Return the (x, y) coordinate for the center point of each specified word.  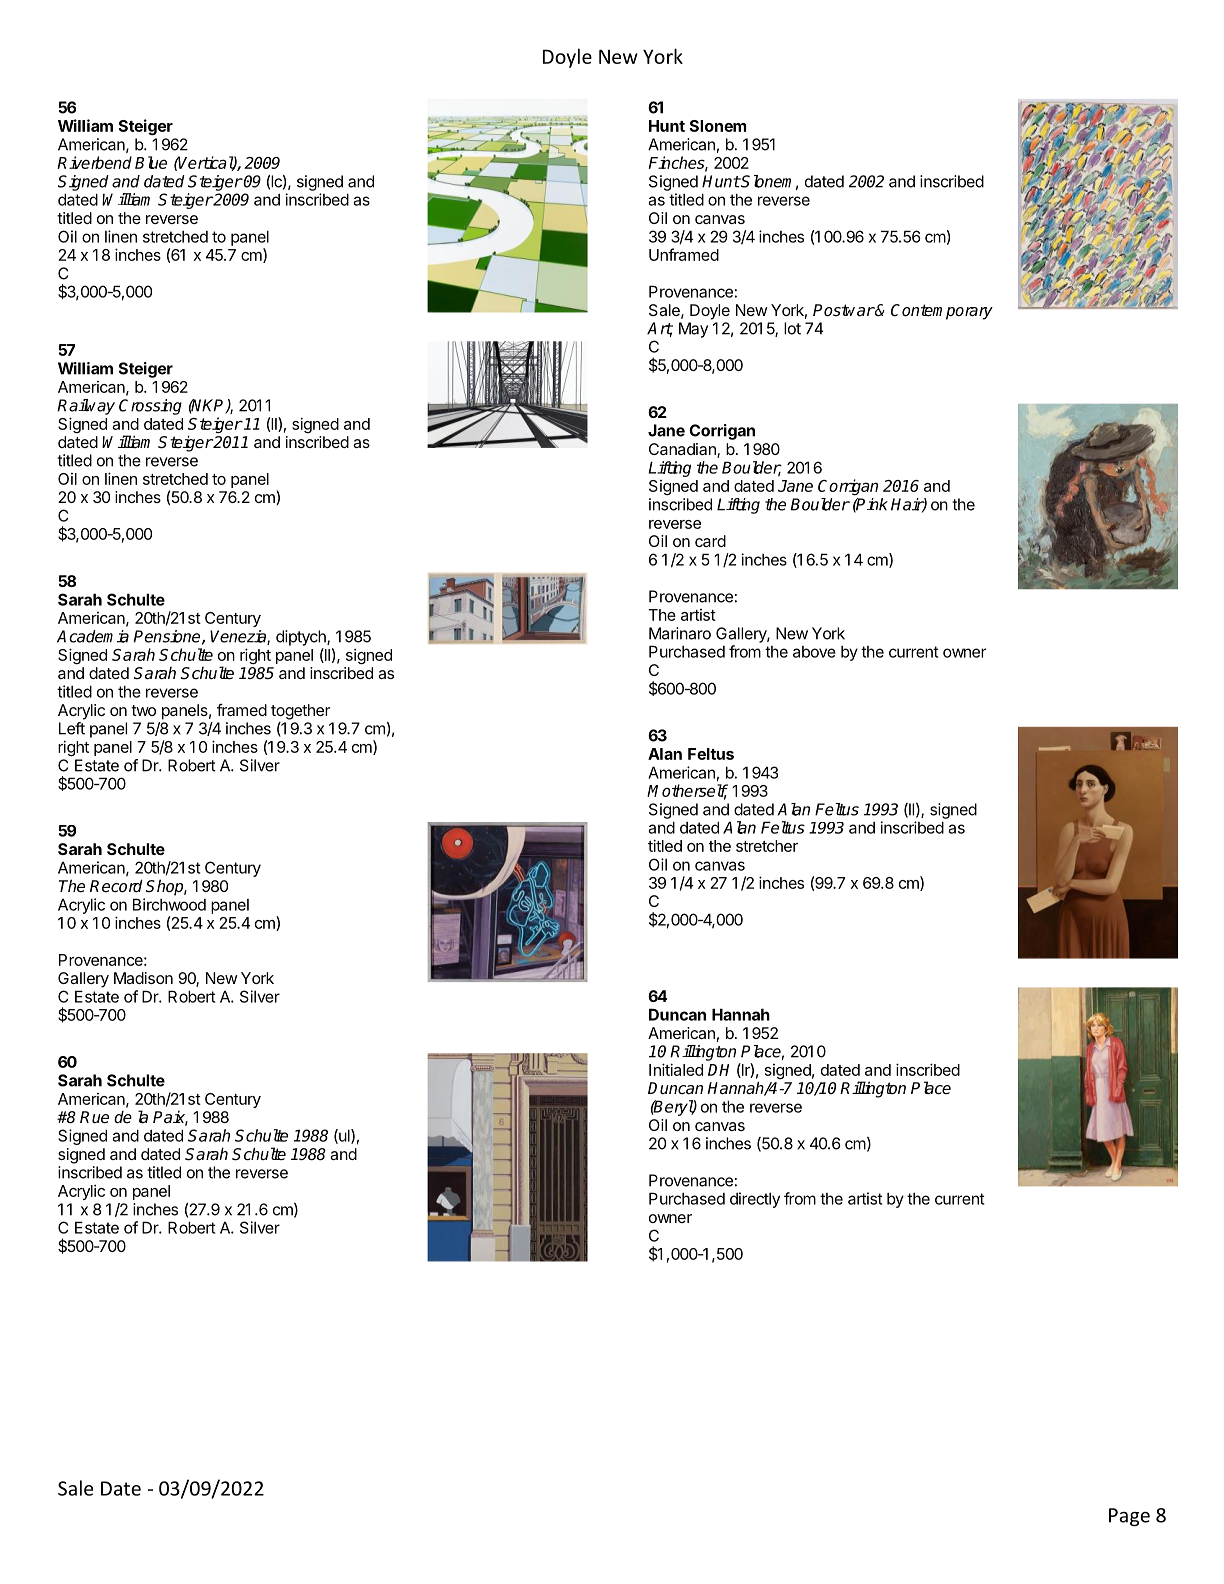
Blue (151, 162)
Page (1129, 1517)
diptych (302, 638)
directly (755, 1200)
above (814, 652)
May (693, 330)
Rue (94, 1117)
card (710, 541)
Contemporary (942, 312)
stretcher (767, 846)
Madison (143, 978)
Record (116, 886)
